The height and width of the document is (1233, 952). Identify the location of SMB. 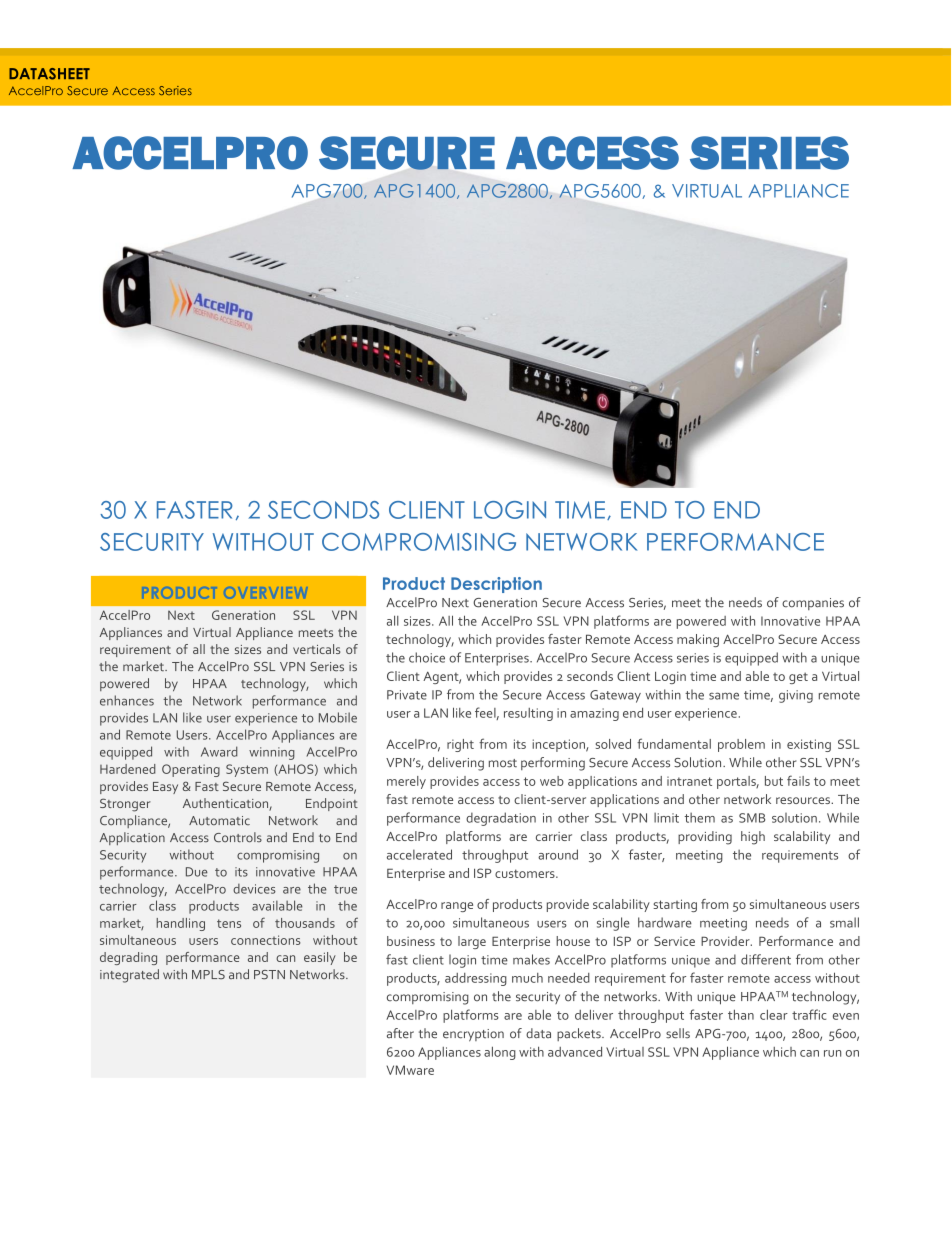
(752, 818).
